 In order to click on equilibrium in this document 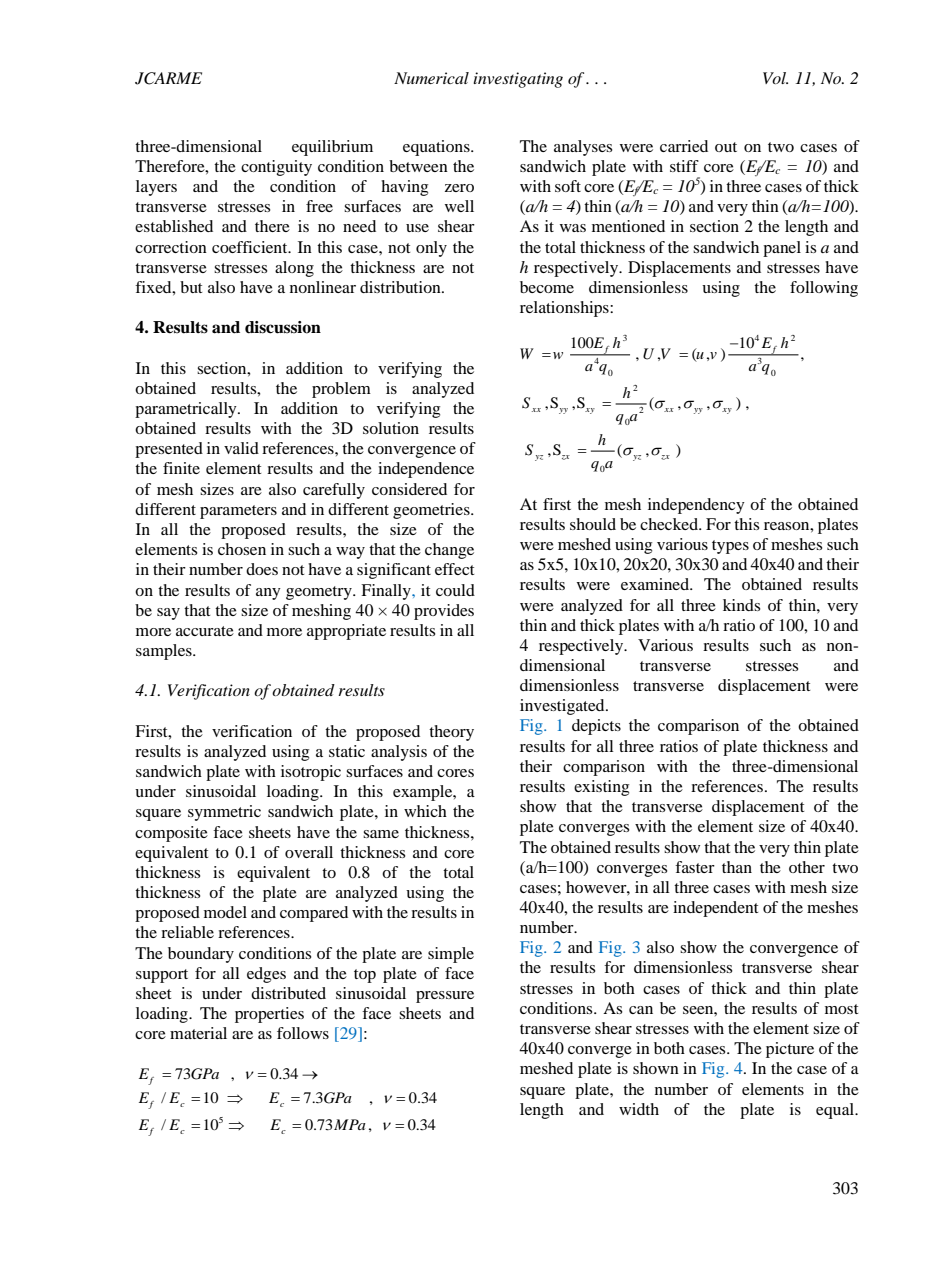, I will do `click(332, 148)`.
